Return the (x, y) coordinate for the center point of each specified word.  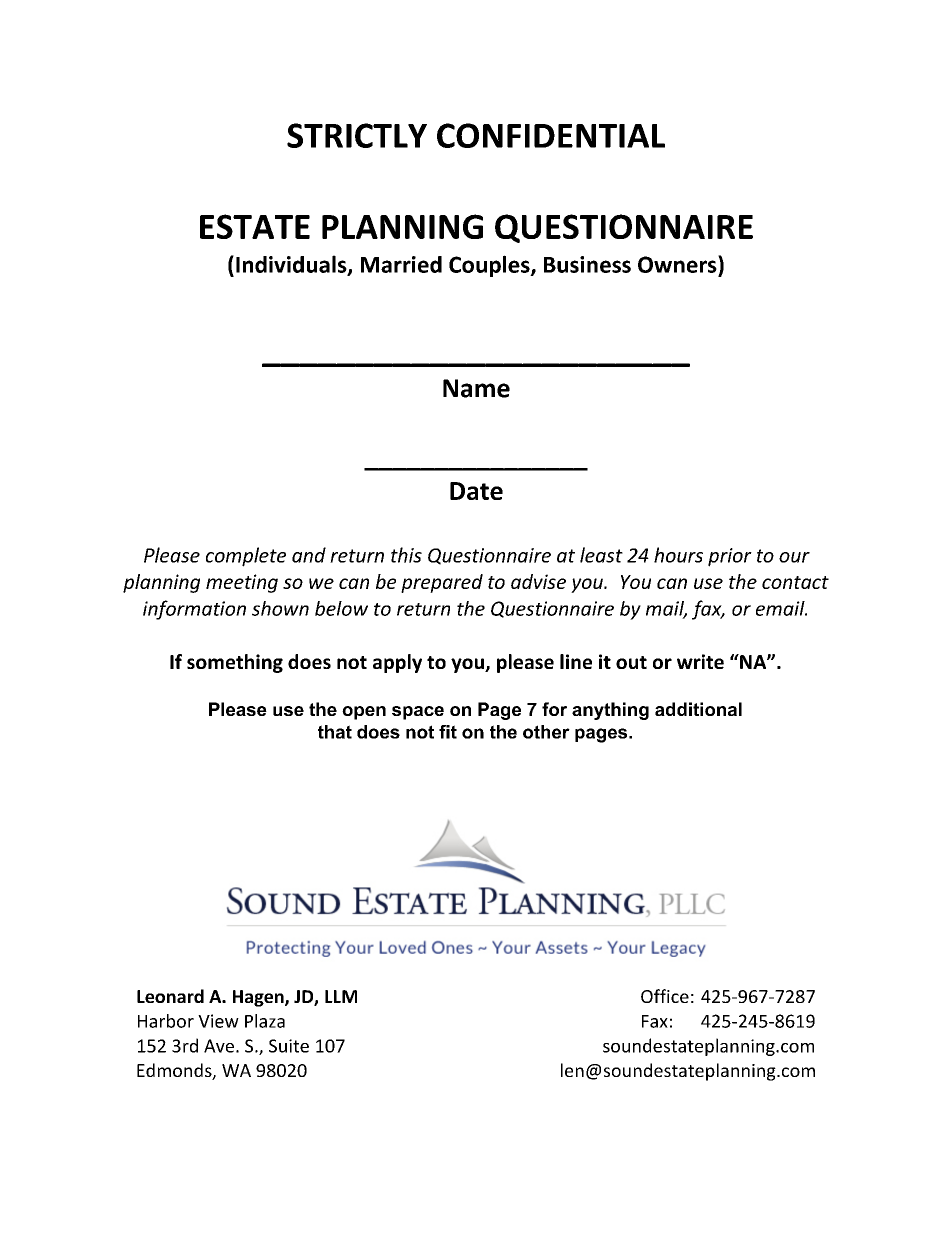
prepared (442, 583)
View (218, 1021)
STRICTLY (357, 135)
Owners (678, 264)
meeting (242, 583)
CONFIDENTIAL (551, 135)
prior (730, 557)
